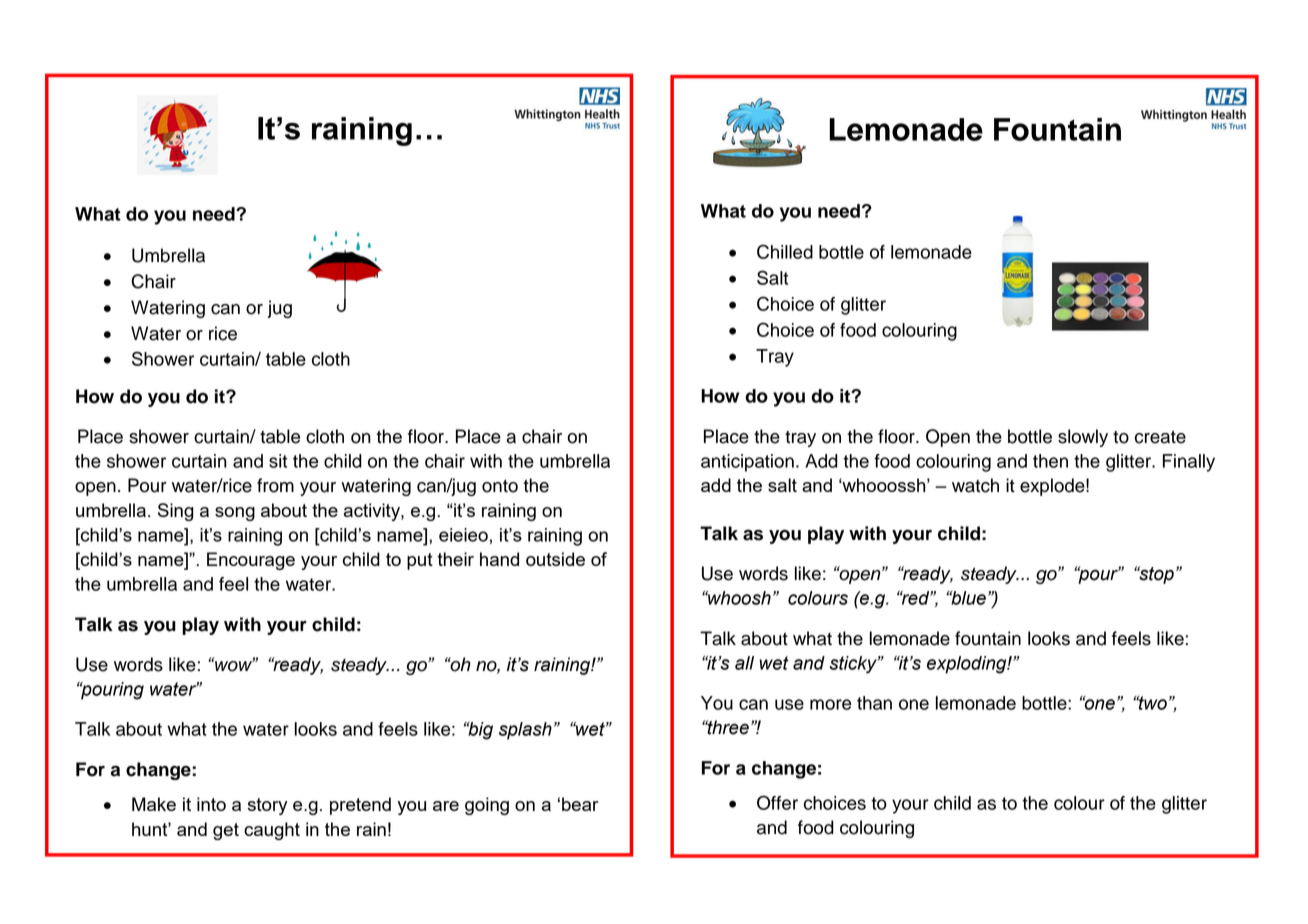 Image resolution: width=1308 pixels, height=924 pixels. Describe the element at coordinates (267, 806) in the page. I see `story` at that location.
